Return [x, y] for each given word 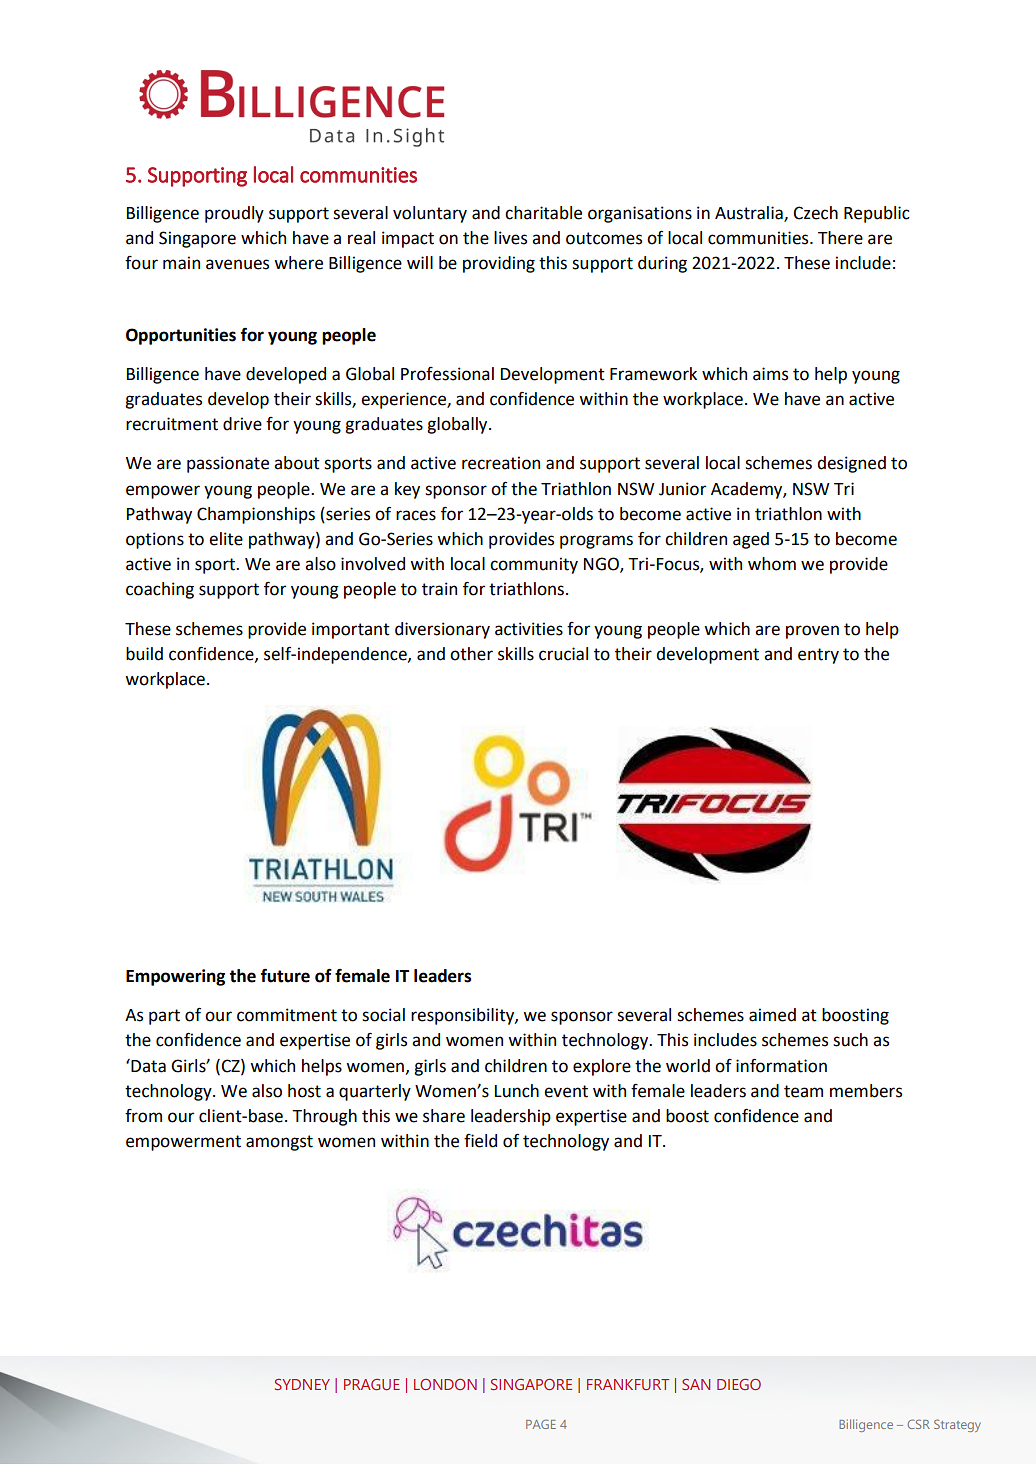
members [866, 1091]
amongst [279, 1143]
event [566, 1091]
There [840, 238]
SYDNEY [302, 1384]
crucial [563, 654]
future [285, 975]
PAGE [541, 1424]
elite [226, 539]
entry [818, 656]
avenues [237, 264]
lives [510, 238]
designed [851, 464]
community [534, 565]
